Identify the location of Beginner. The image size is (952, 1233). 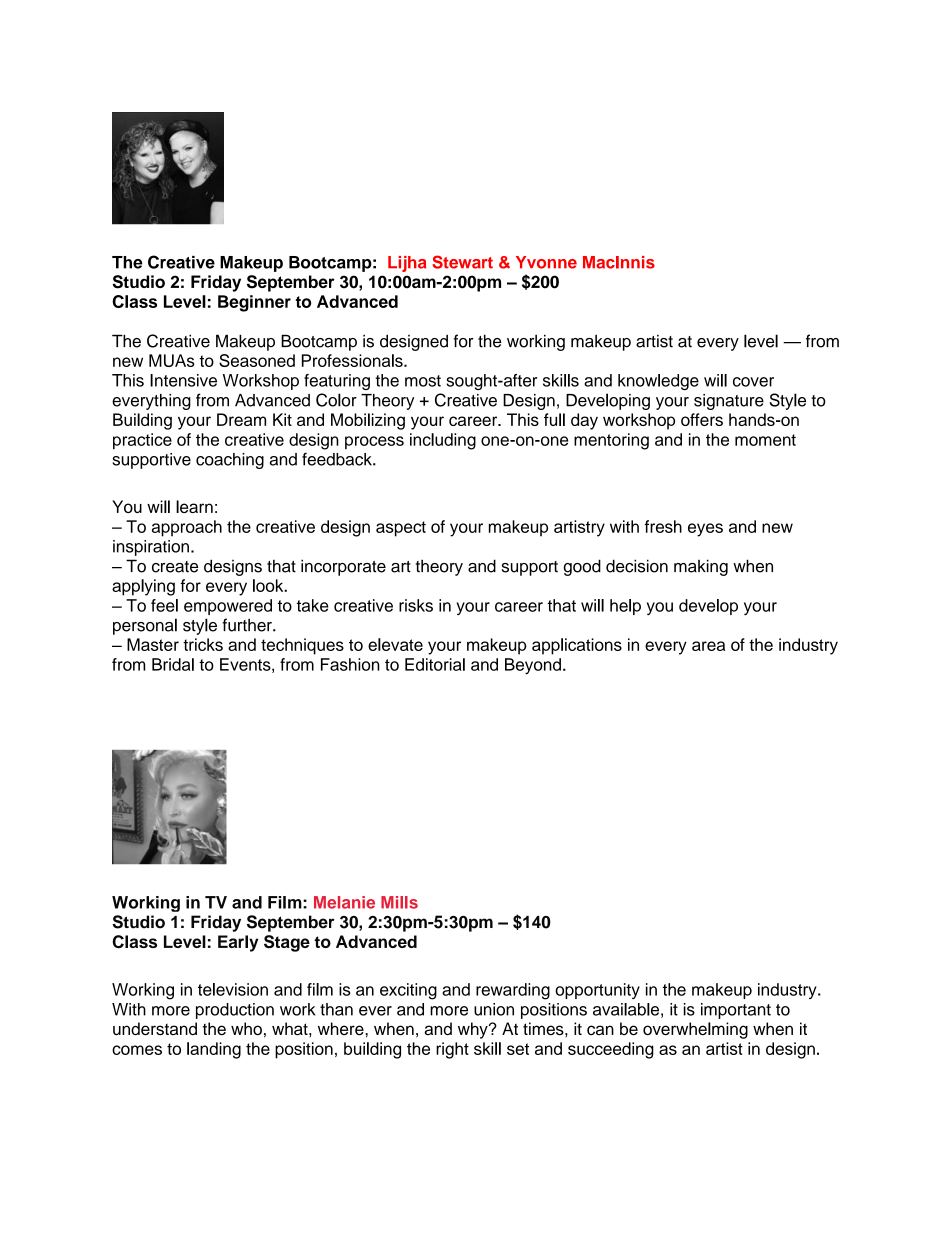
(254, 303).
